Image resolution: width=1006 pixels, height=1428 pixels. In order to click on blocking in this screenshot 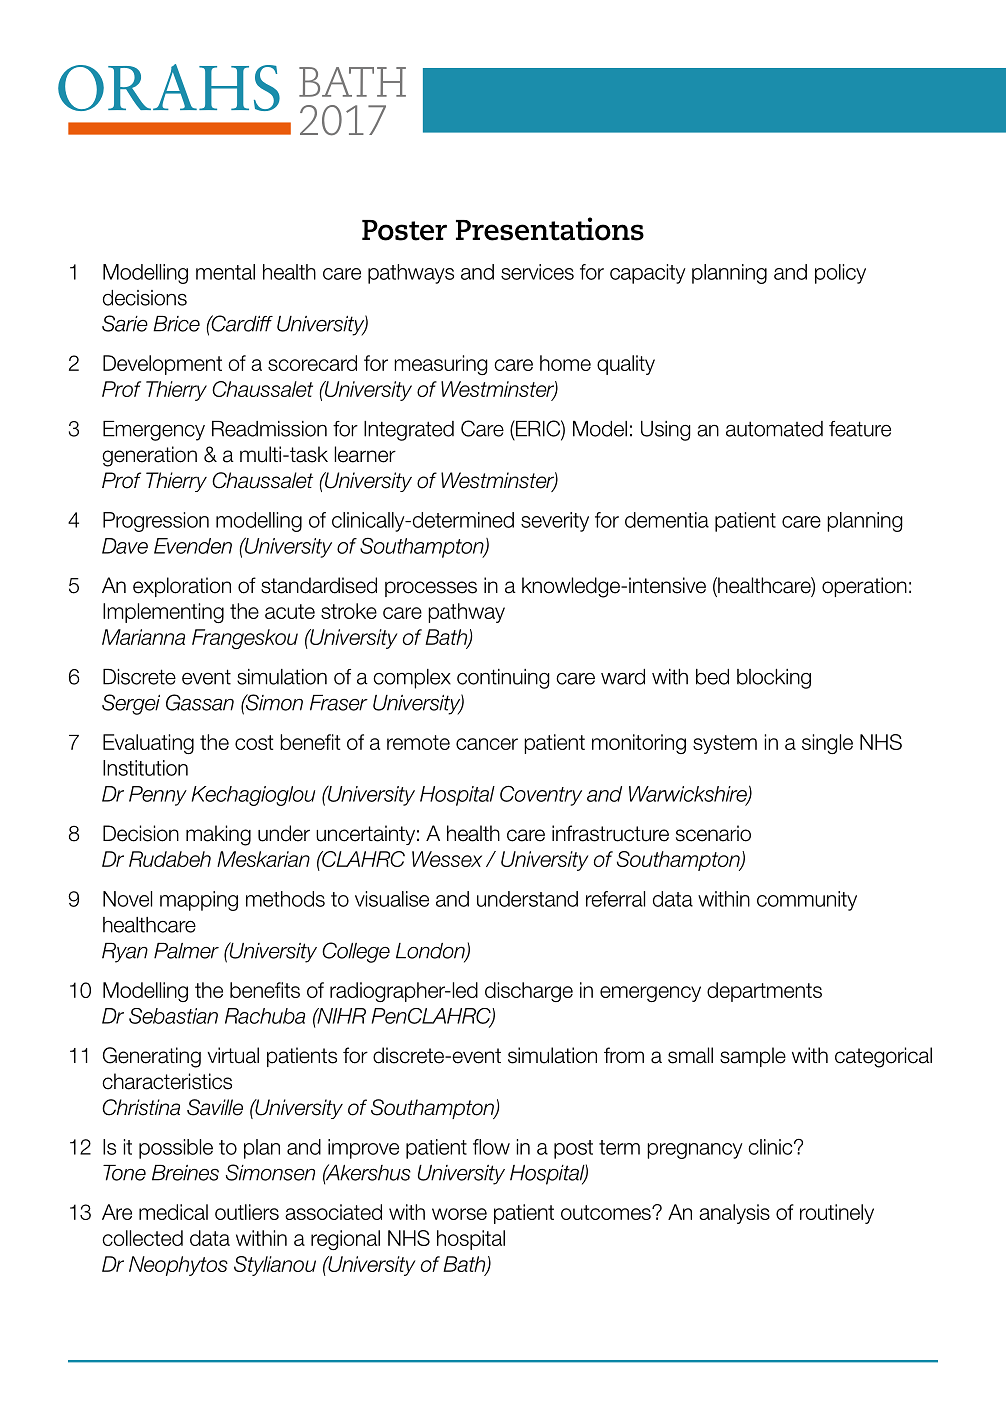, I will do `click(774, 679)`.
